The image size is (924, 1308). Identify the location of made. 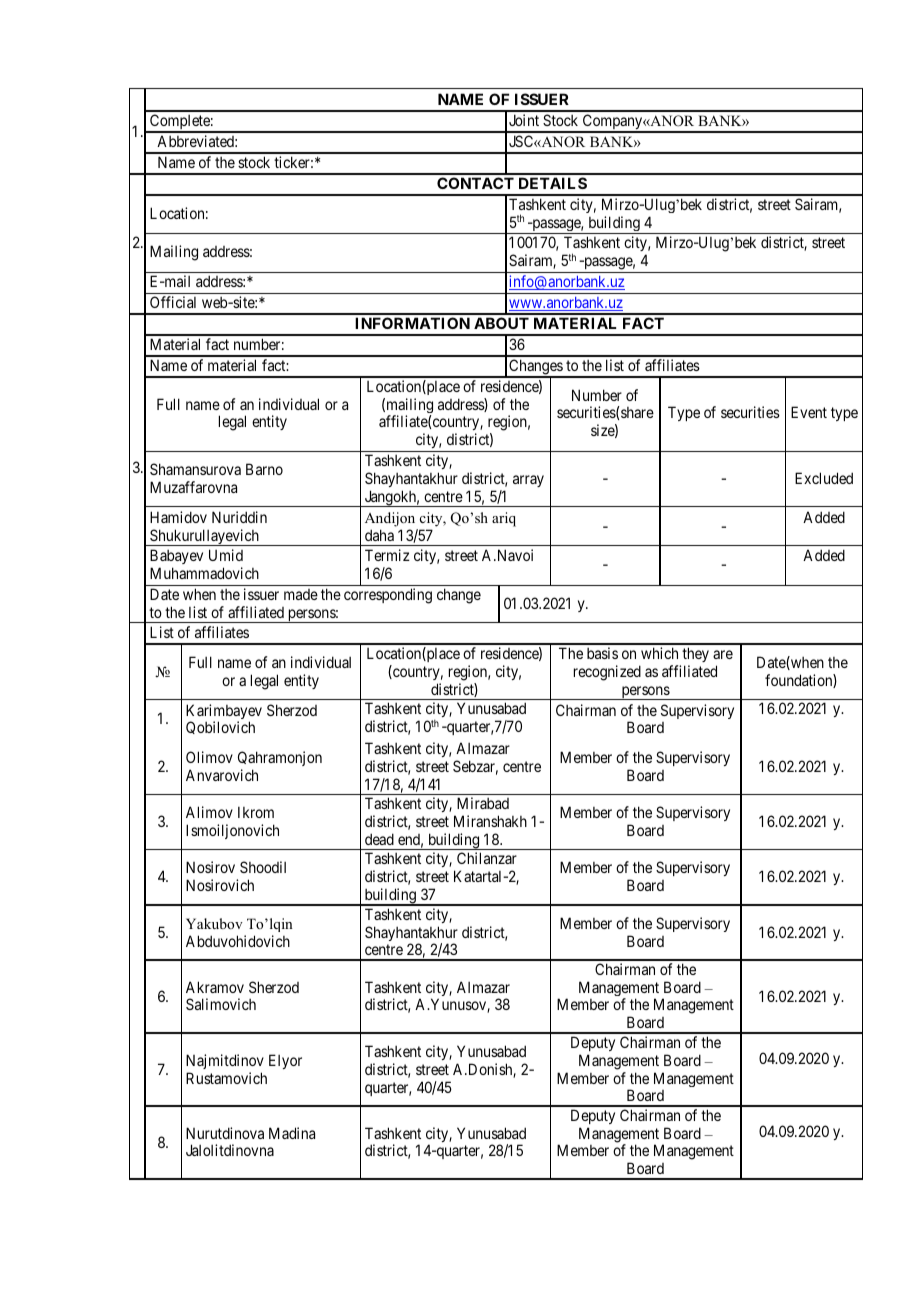
(301, 594).
